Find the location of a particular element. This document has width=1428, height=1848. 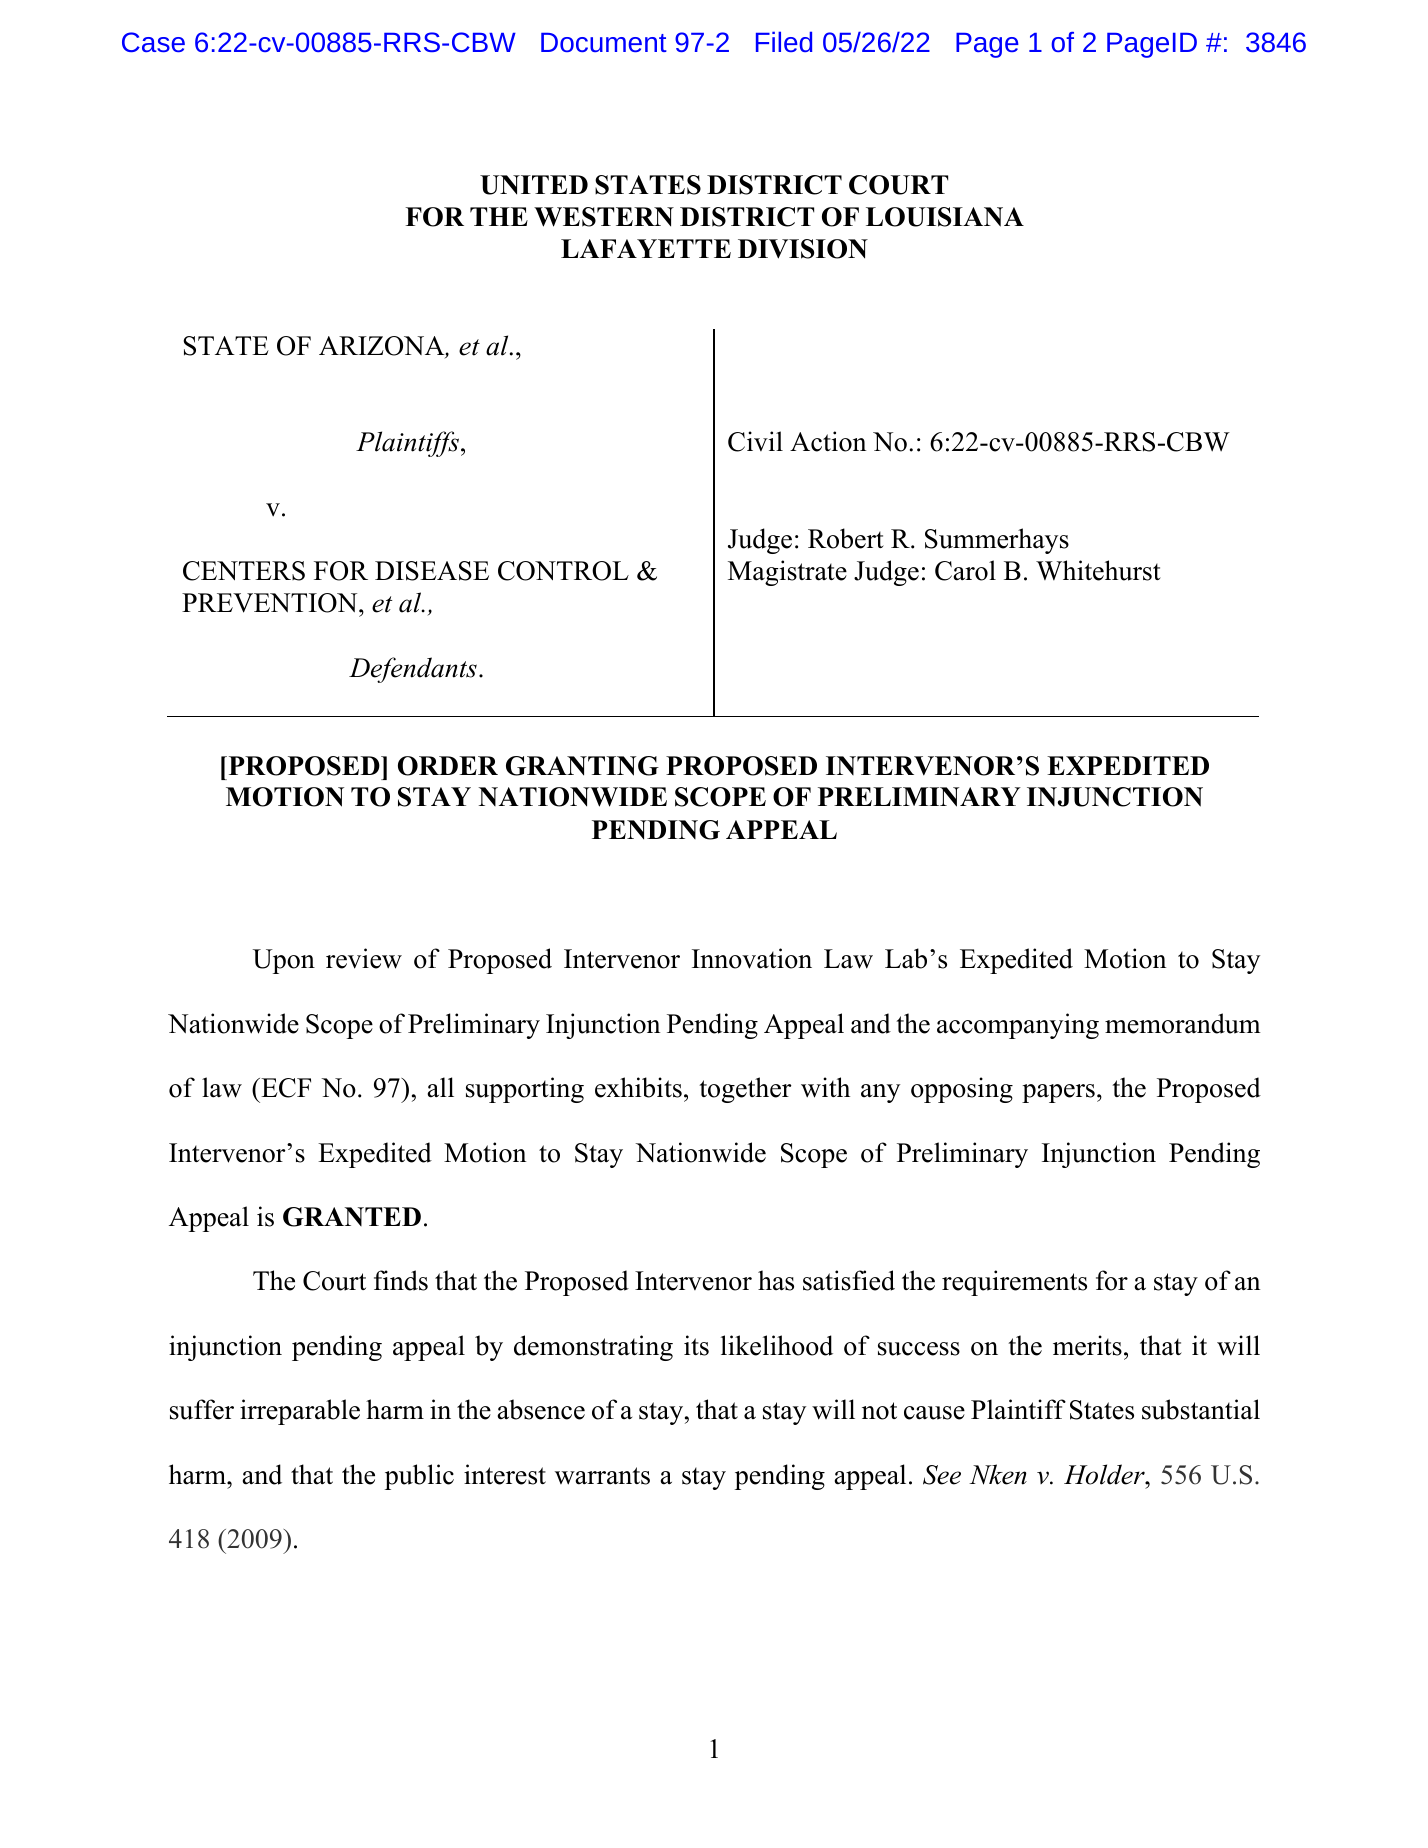

merits is located at coordinates (1087, 1345).
